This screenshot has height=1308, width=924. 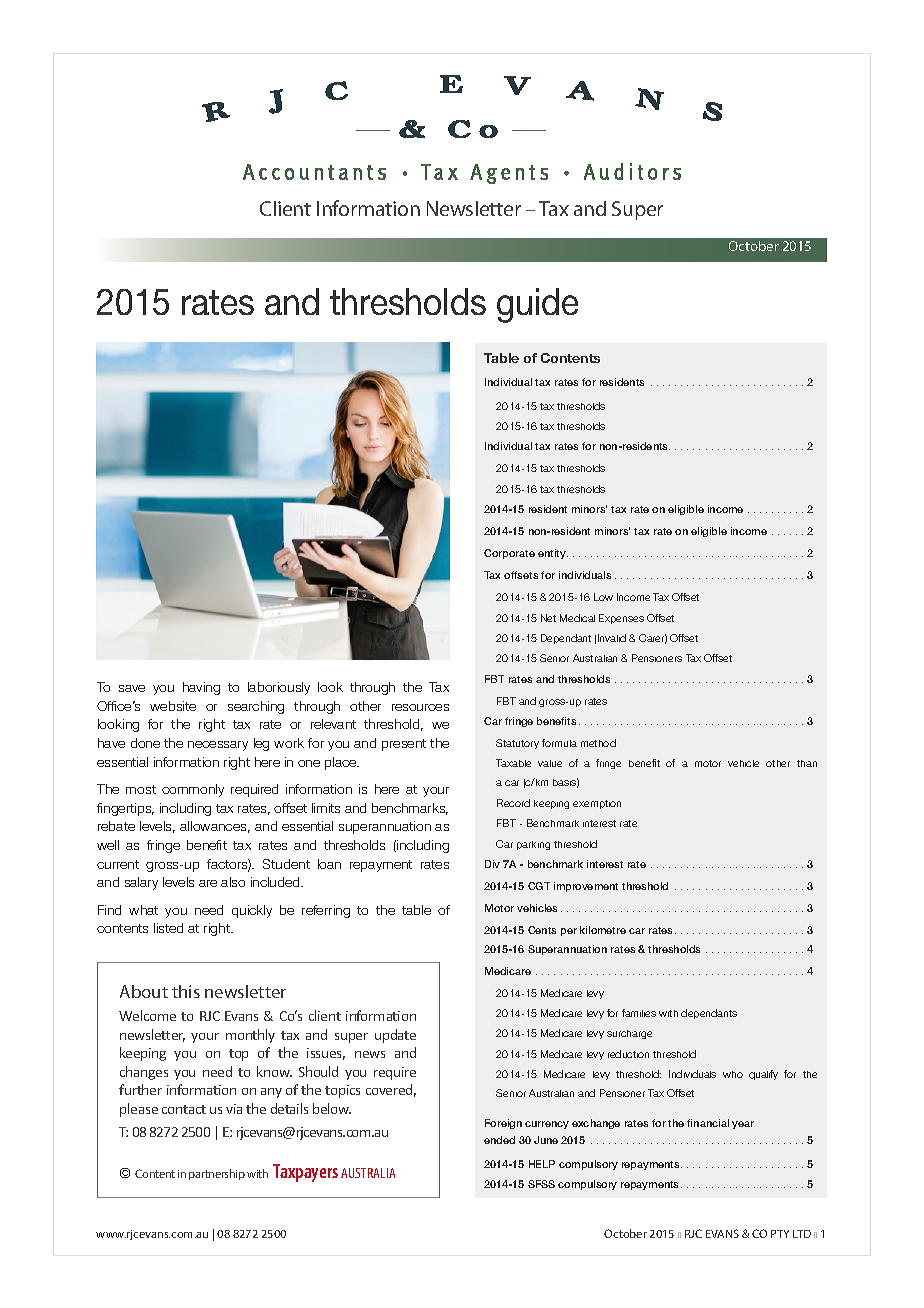 I want to click on guide, so click(x=537, y=305).
